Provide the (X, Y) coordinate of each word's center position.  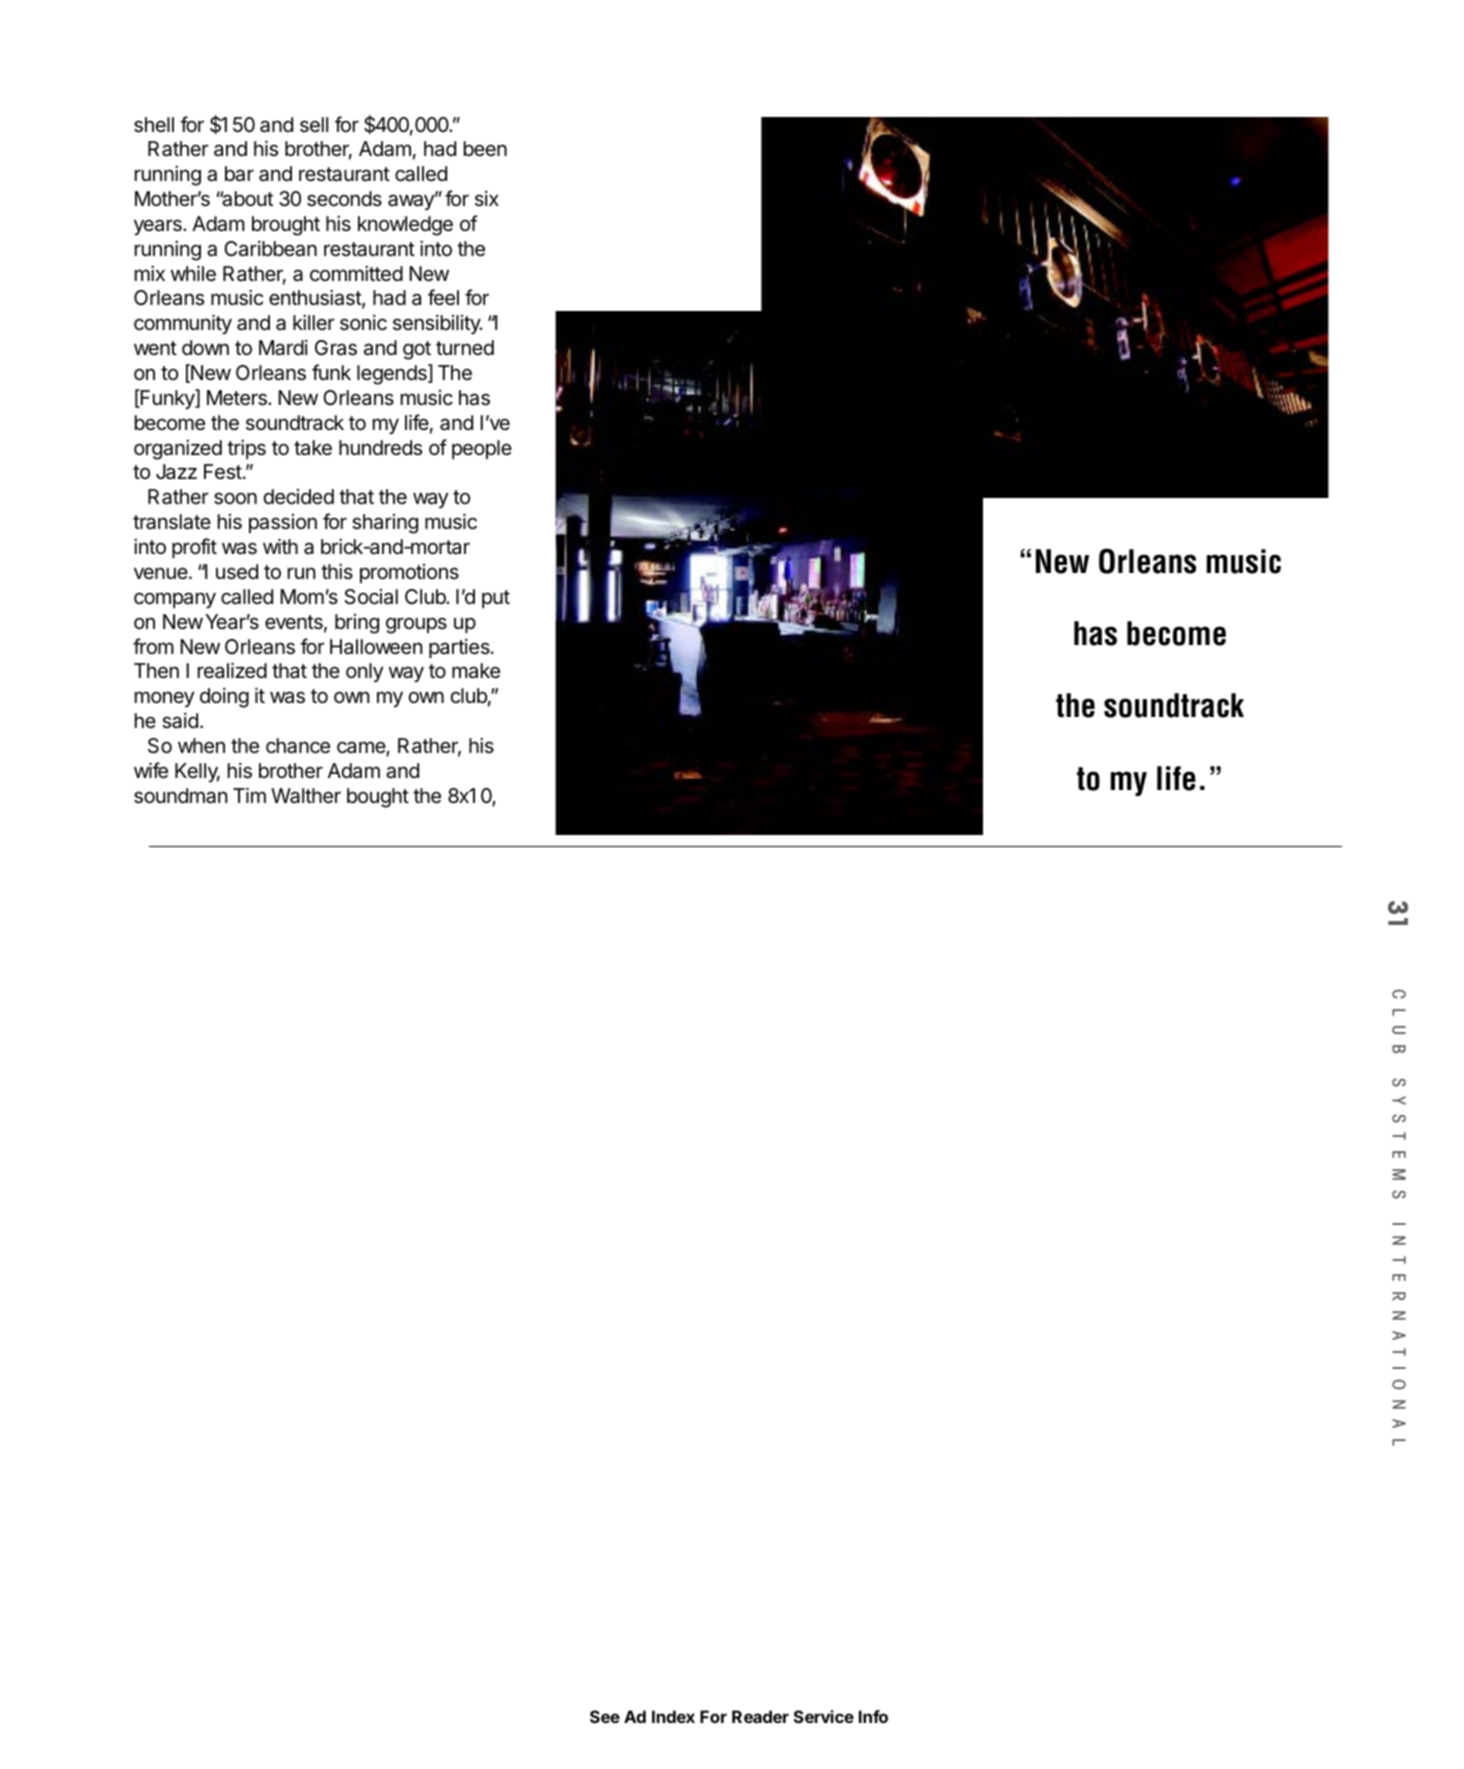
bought (378, 798)
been (485, 148)
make (476, 671)
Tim (249, 795)
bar (239, 174)
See (605, 1716)
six (487, 198)
